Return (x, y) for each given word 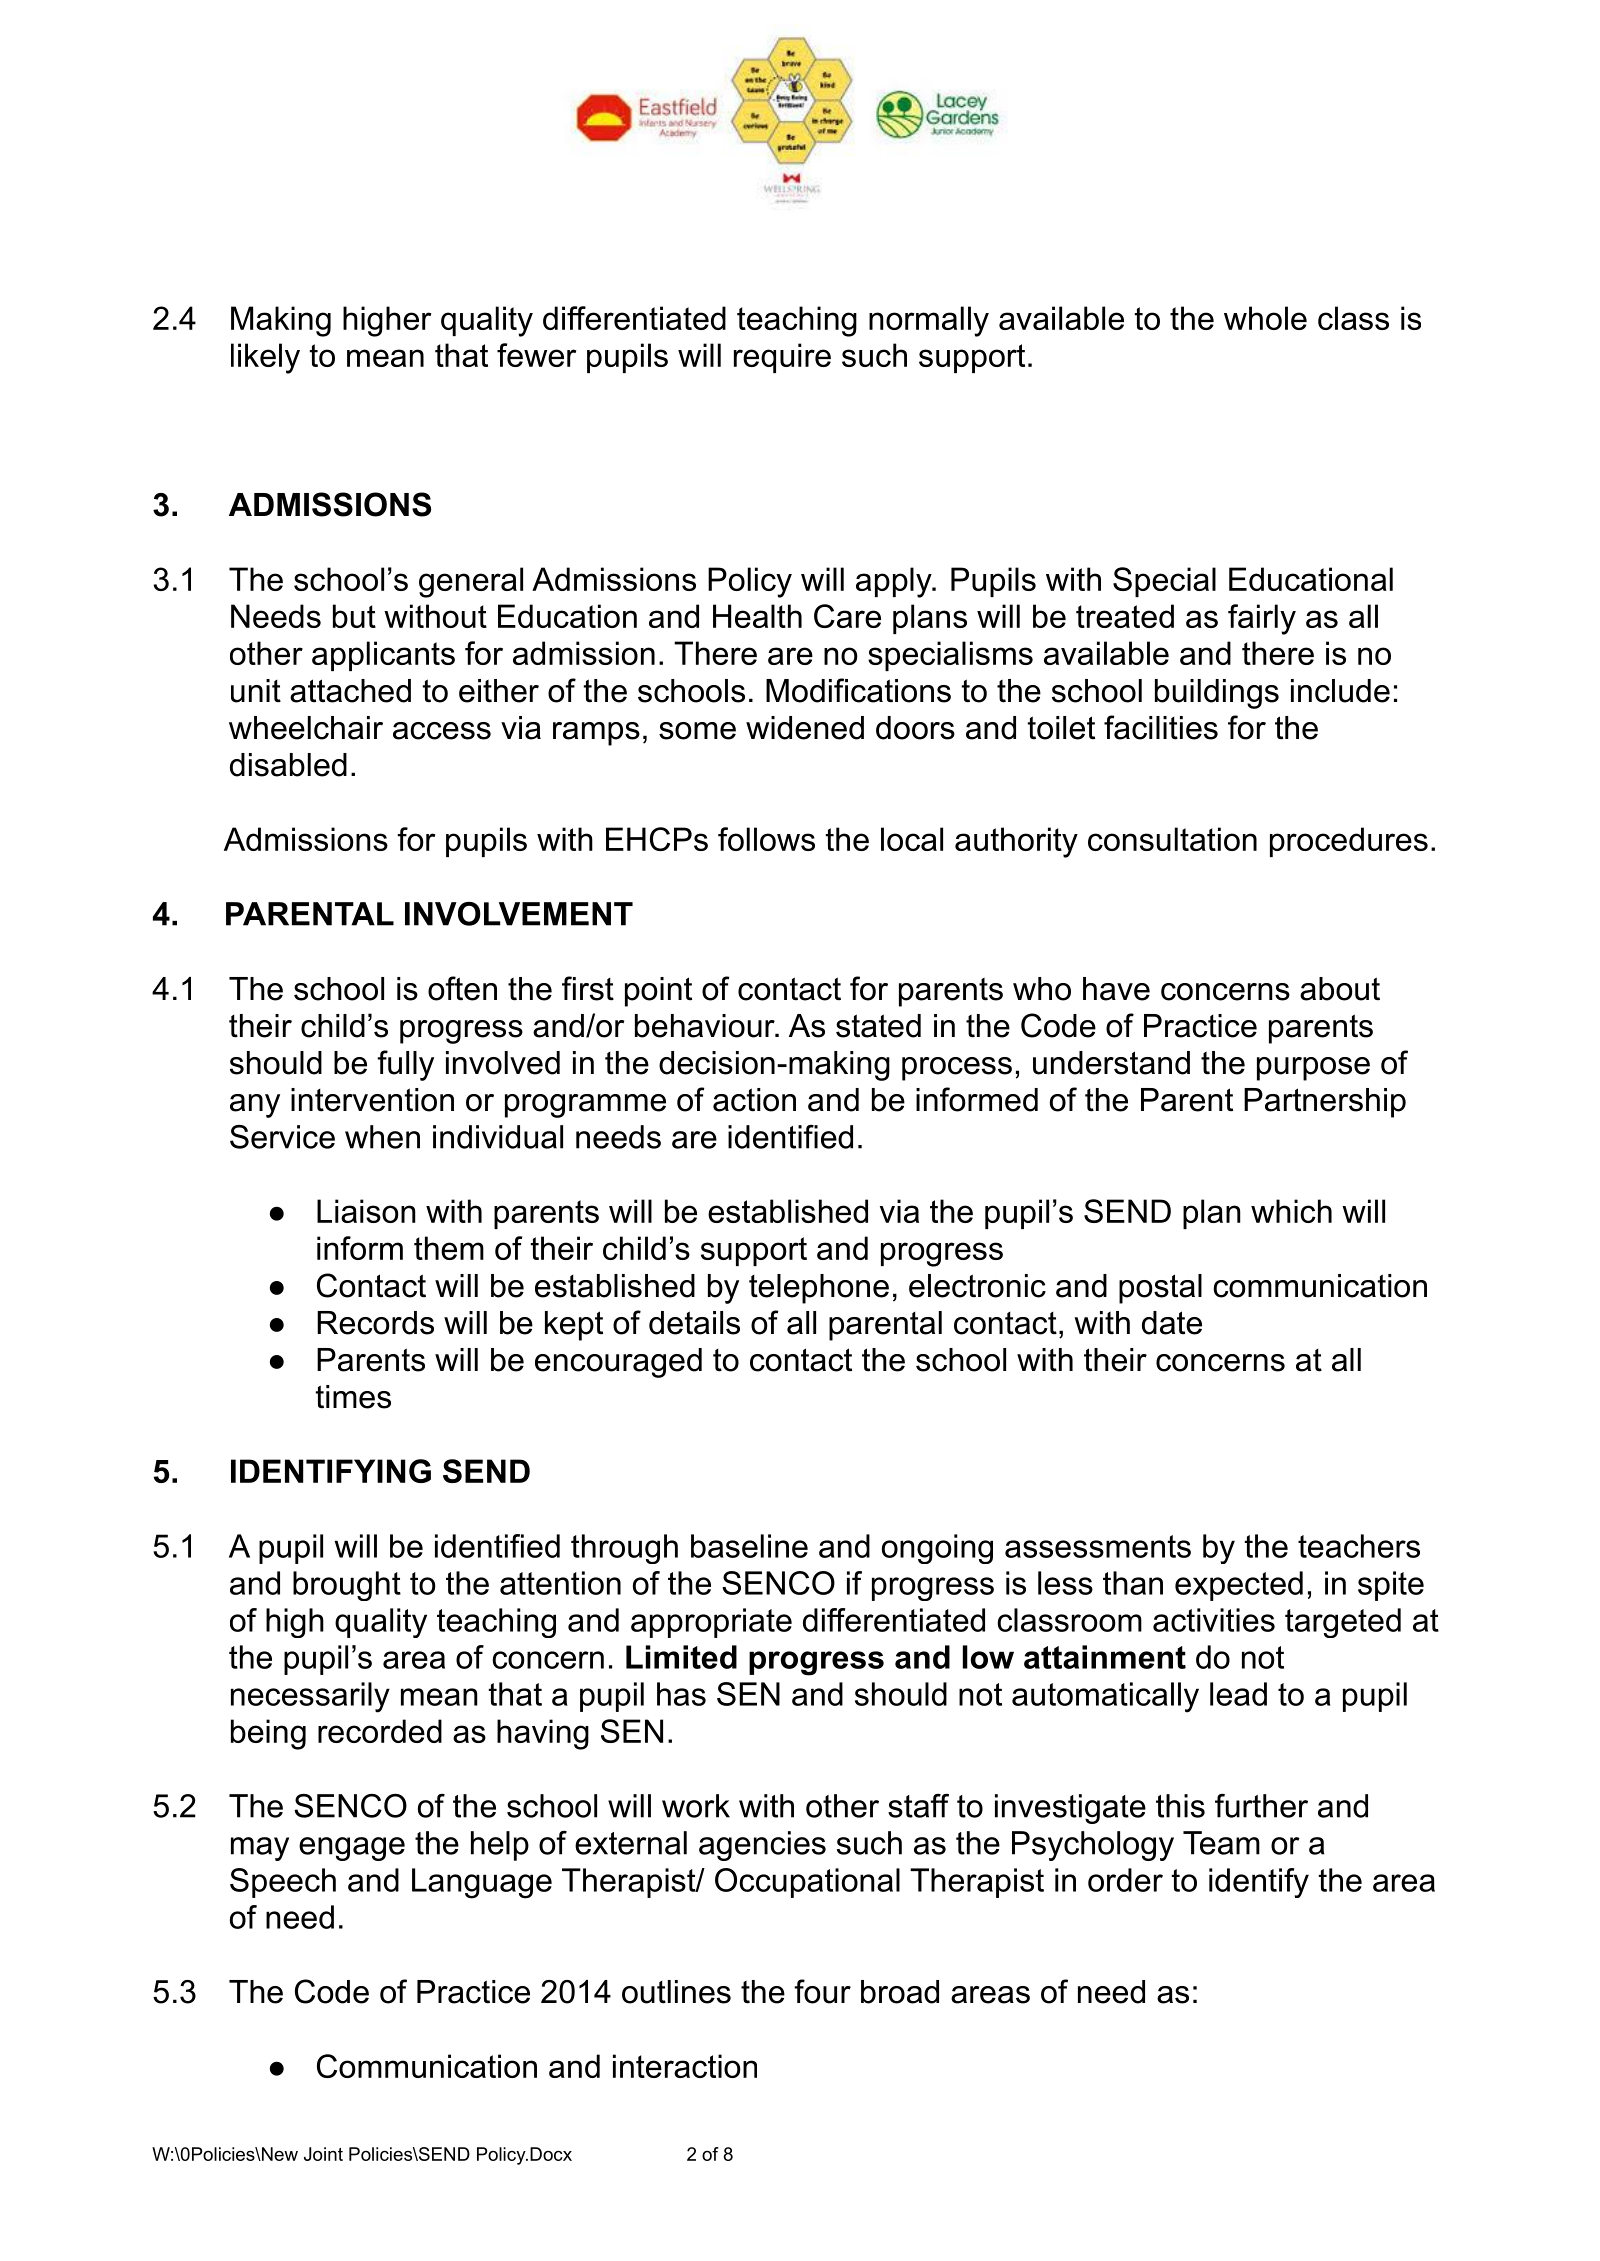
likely (265, 358)
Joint (323, 2154)
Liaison (366, 1211)
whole (1265, 318)
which (1291, 1211)
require (782, 358)
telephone (819, 1289)
